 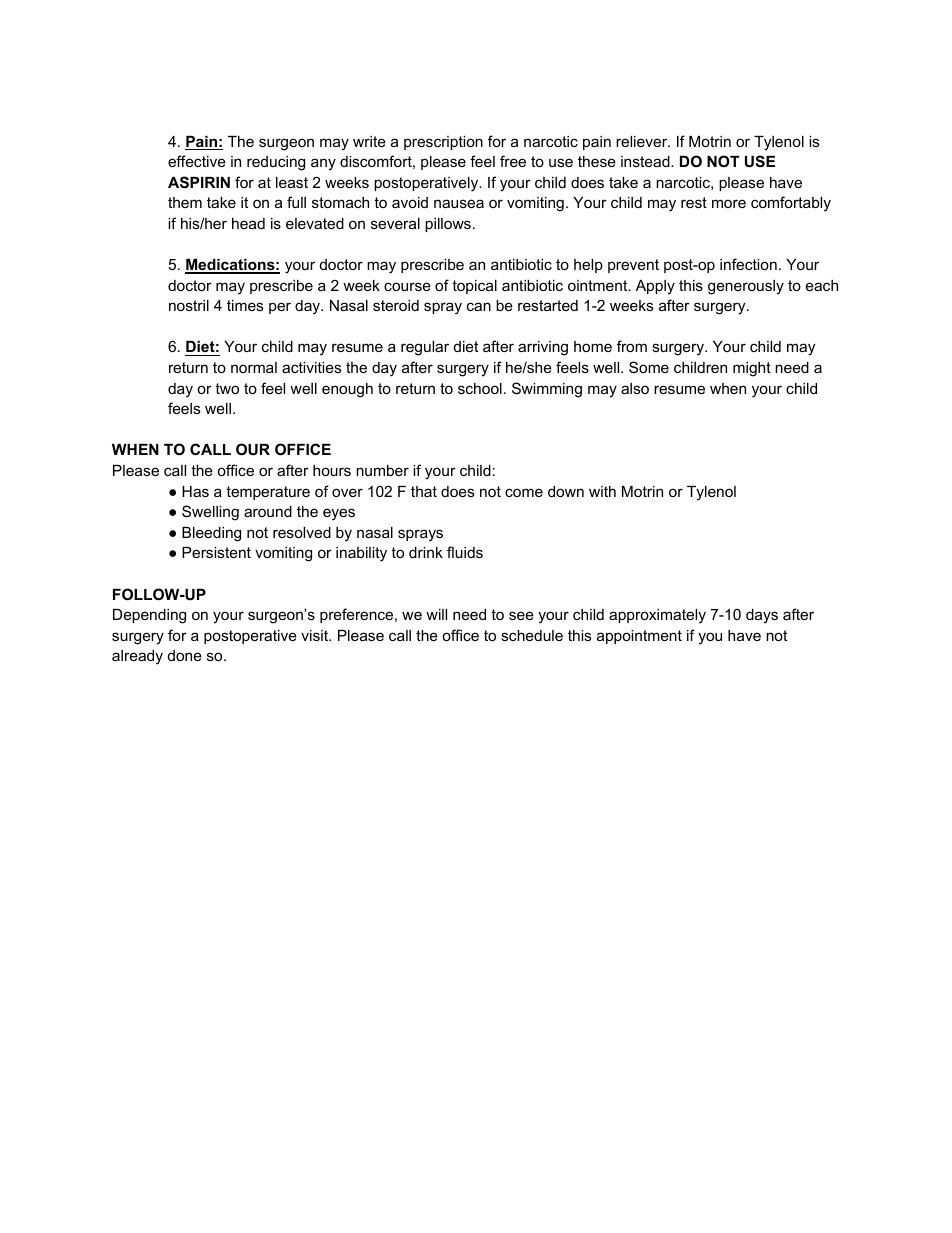 I want to click on school, so click(x=480, y=388).
